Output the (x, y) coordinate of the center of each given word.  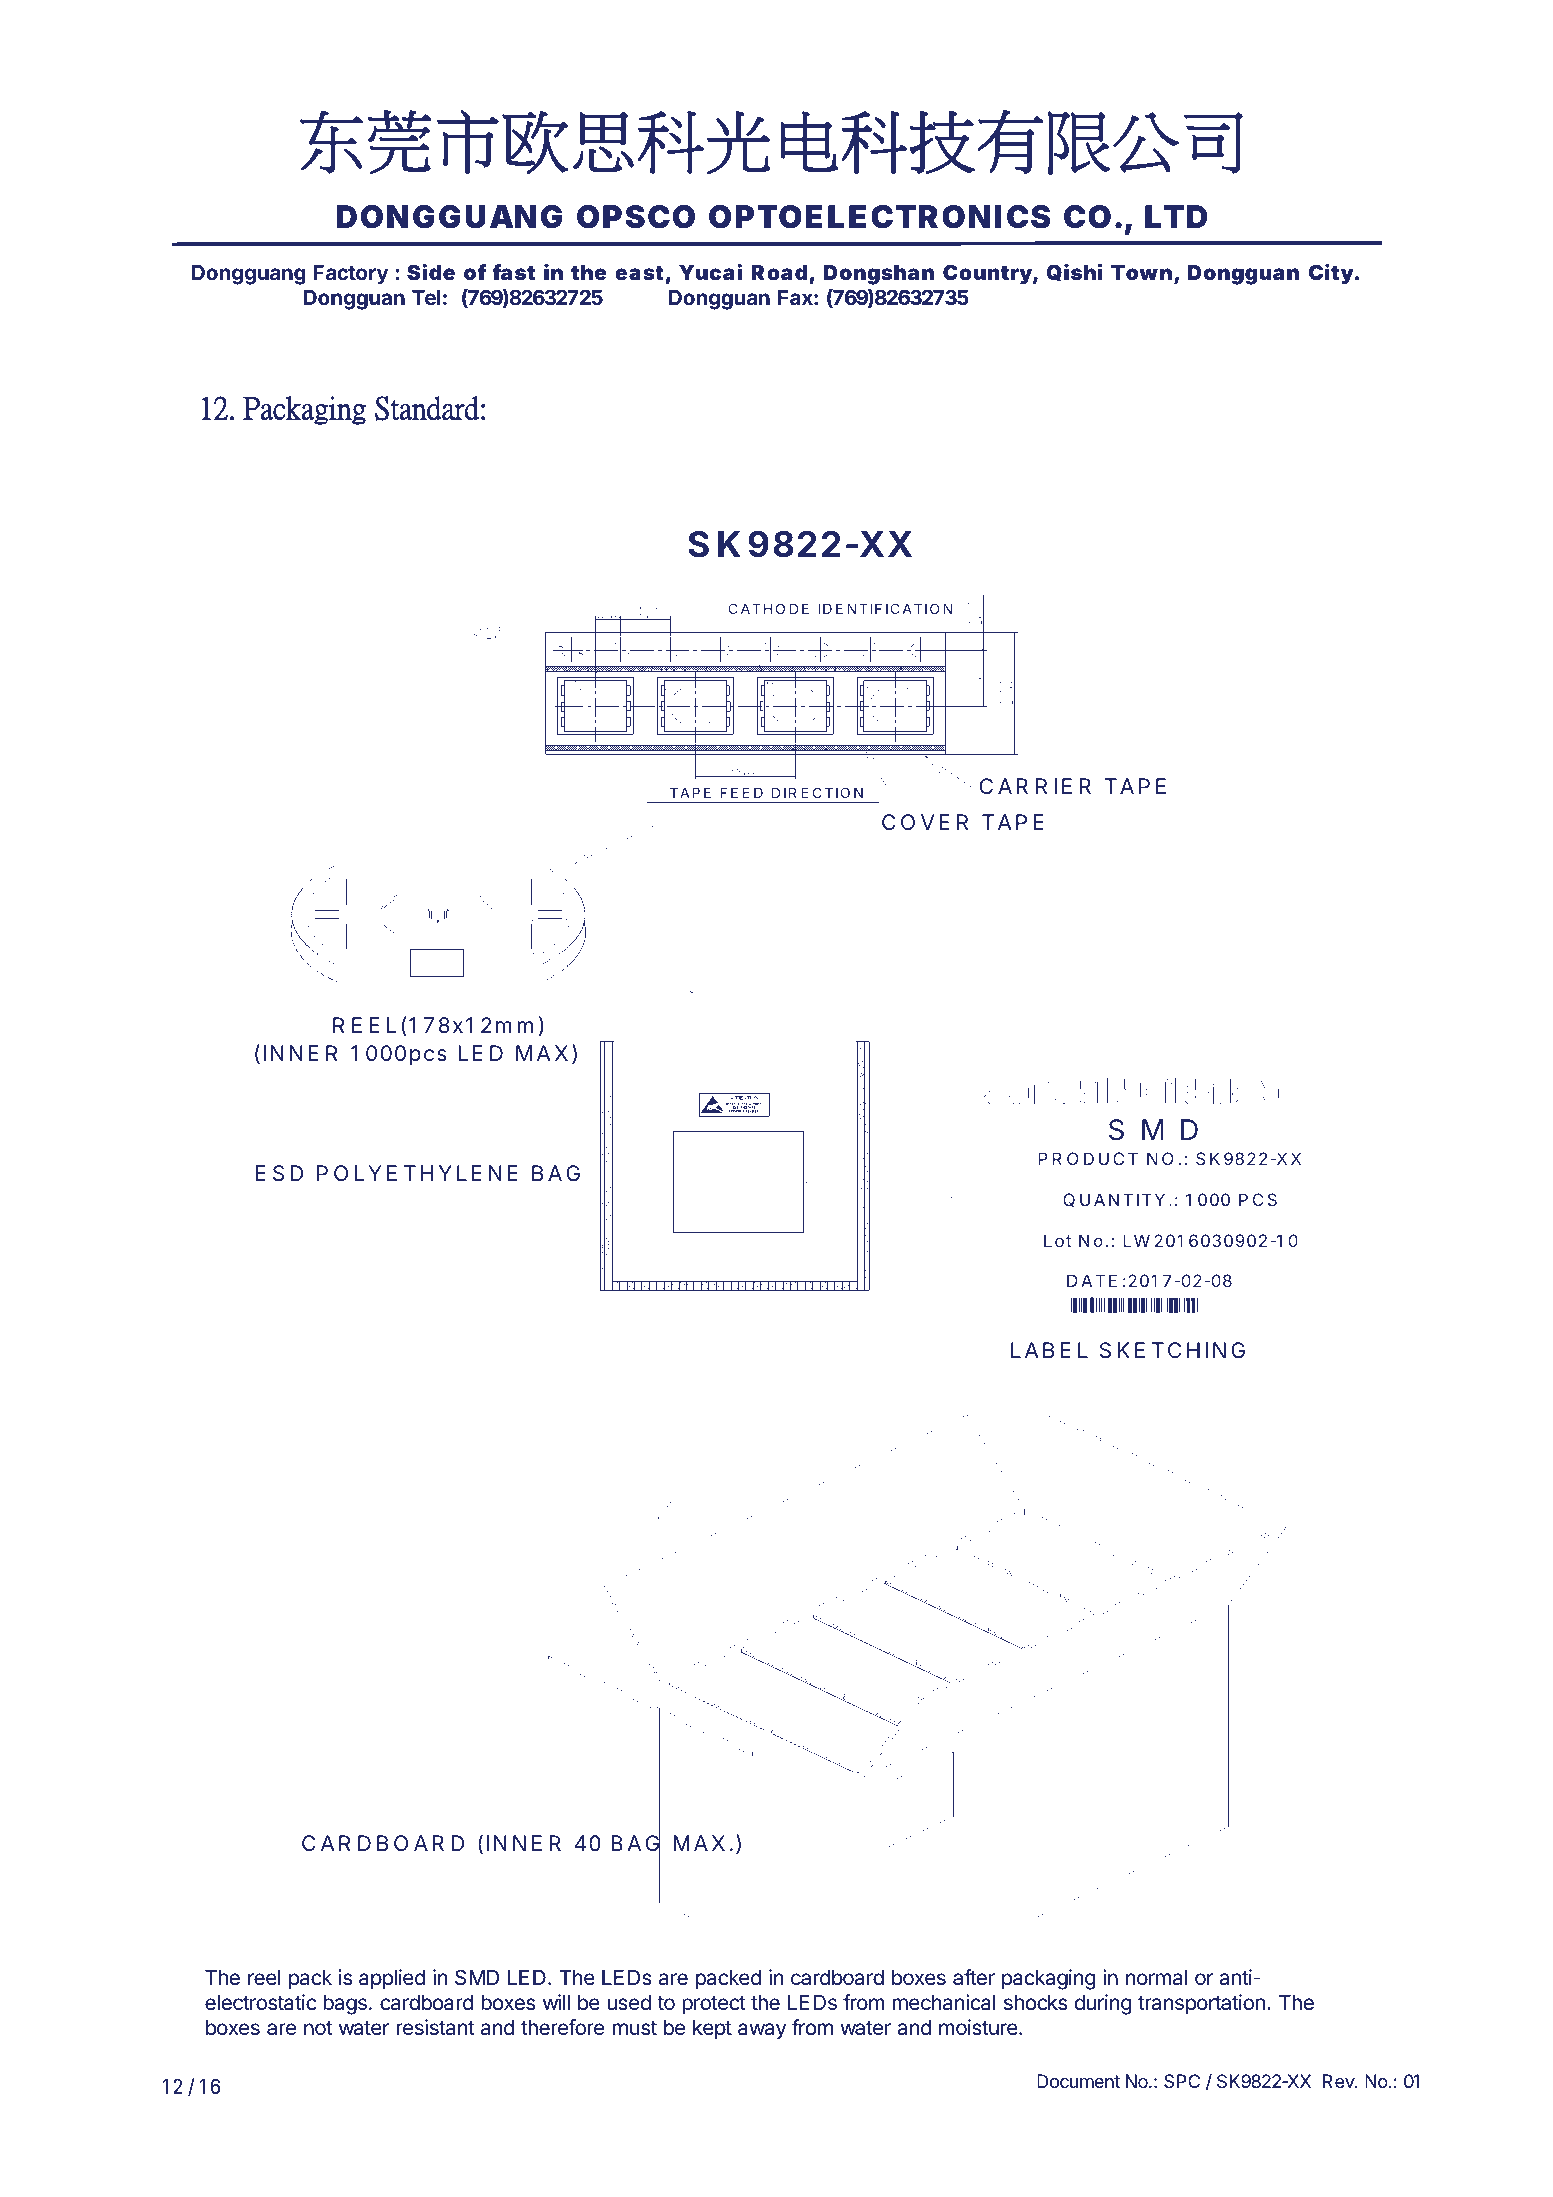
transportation (1201, 2004)
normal (1156, 1978)
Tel (426, 297)
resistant (435, 2027)
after (974, 1977)
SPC (1182, 2081)
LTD (1176, 216)
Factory (351, 275)
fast (513, 272)
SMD (477, 1977)
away (762, 2031)
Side (431, 271)
